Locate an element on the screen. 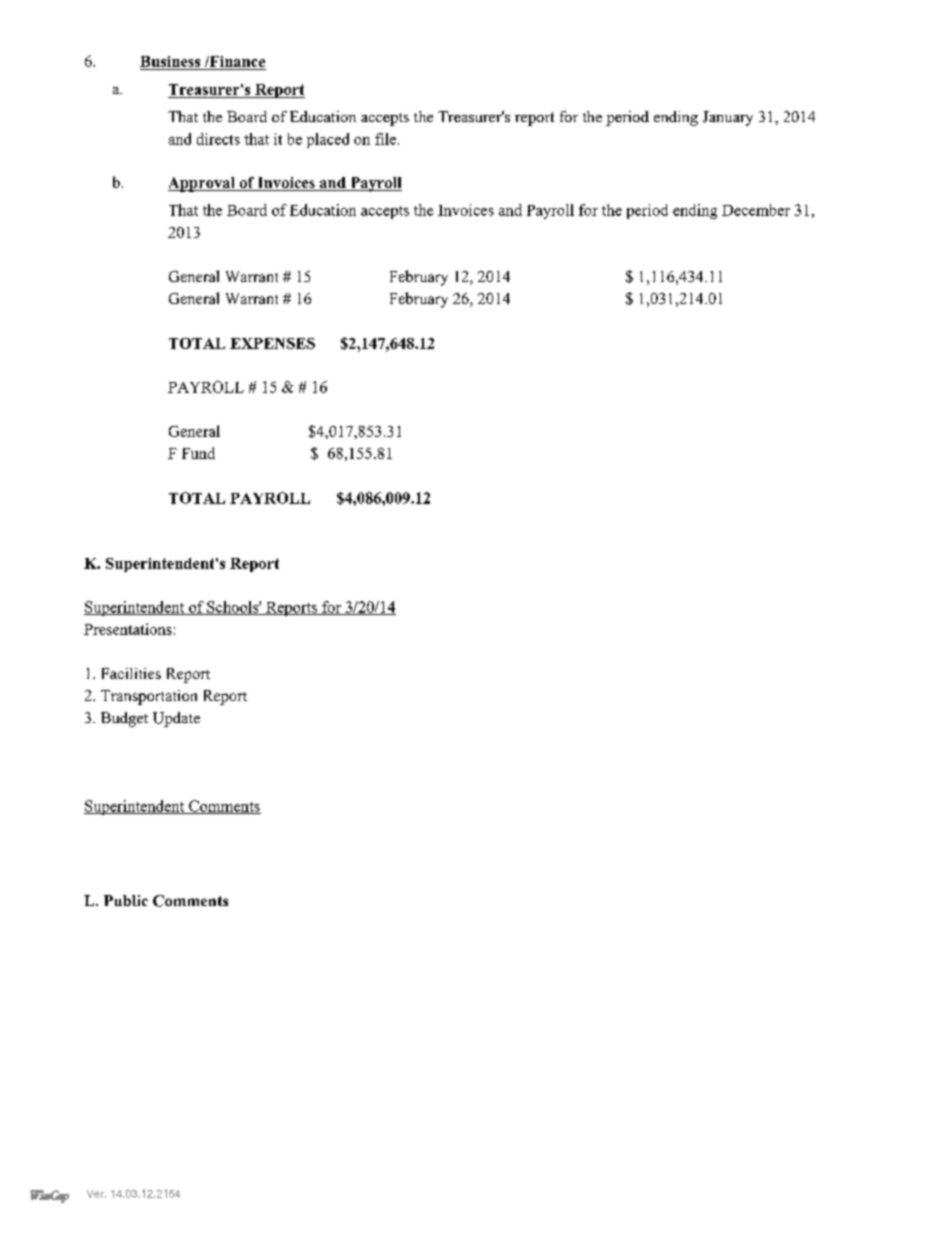 The width and height of the screenshot is (952, 1233). Fund is located at coordinates (198, 453).
